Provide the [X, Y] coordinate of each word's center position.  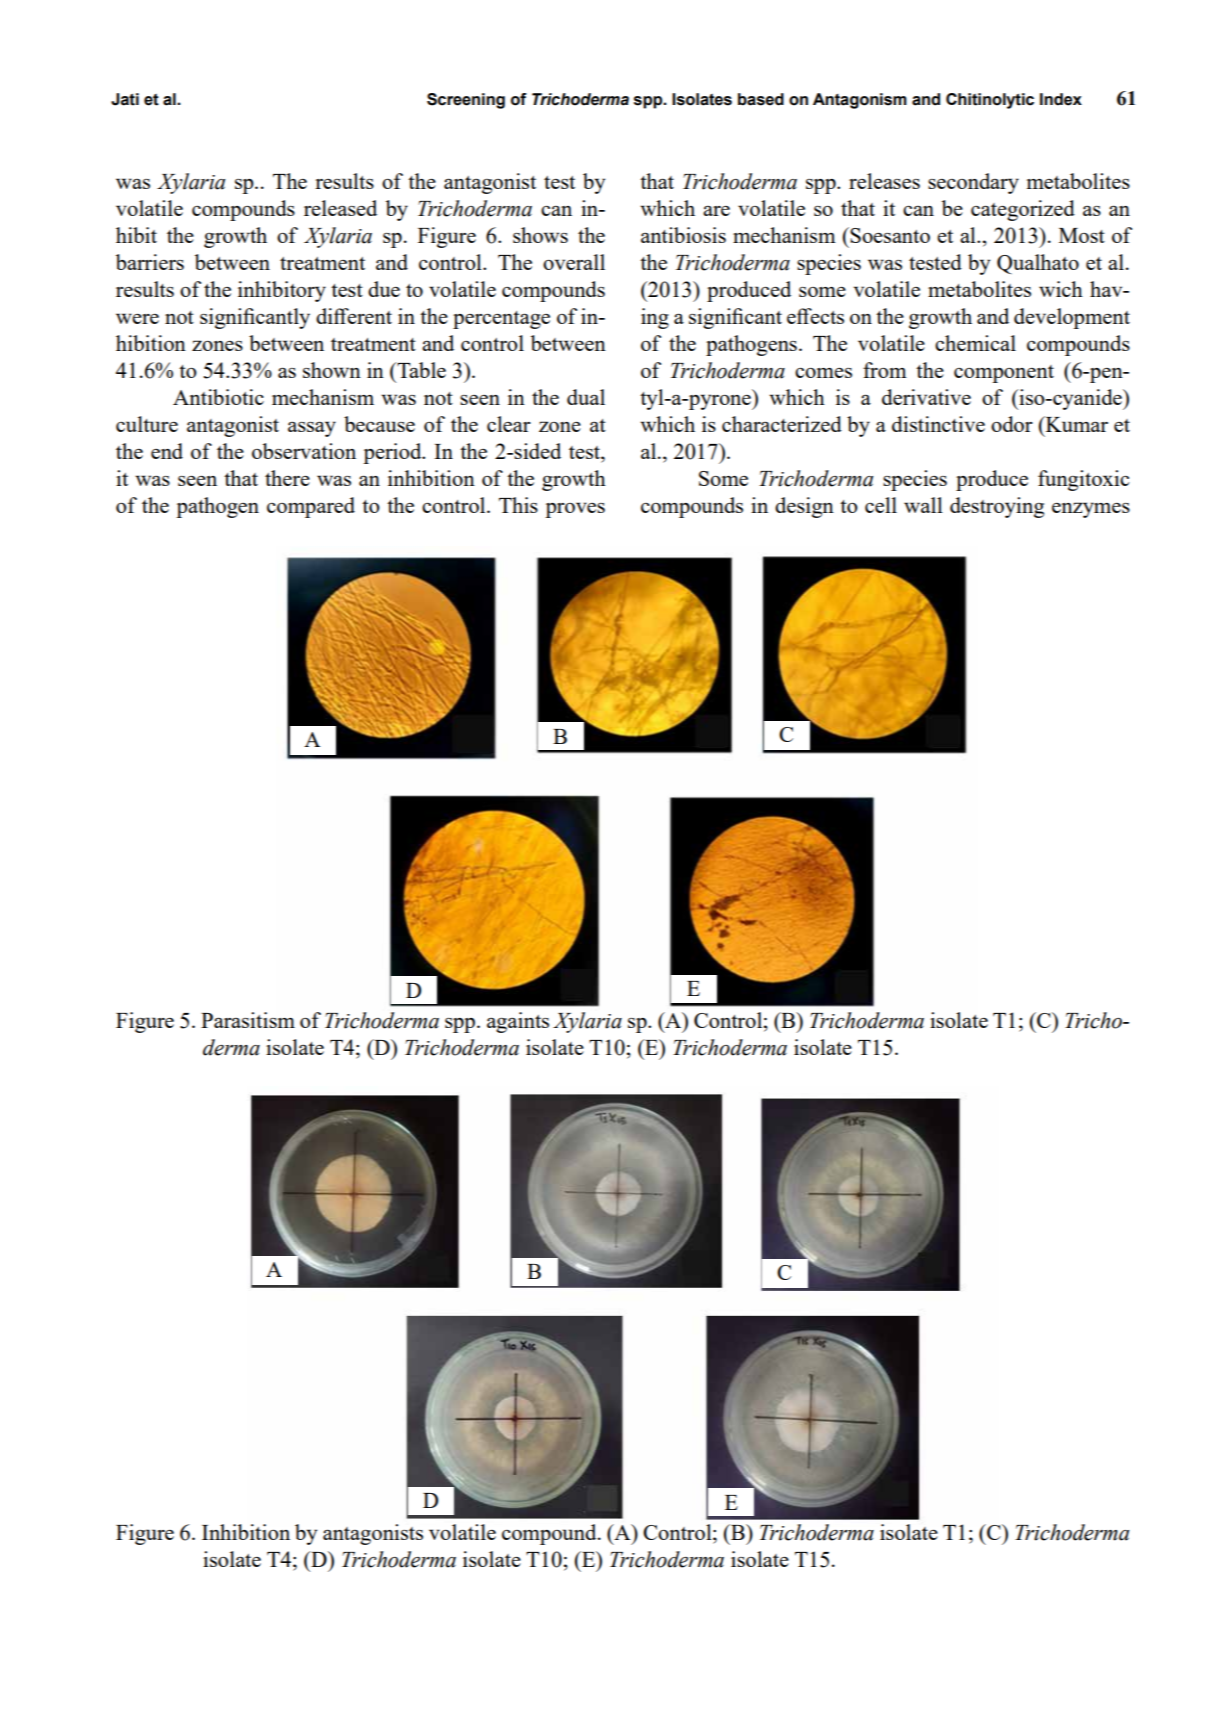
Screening [466, 101]
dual [586, 397]
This [518, 505]
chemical [975, 343]
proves [575, 510]
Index [1061, 99]
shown [332, 370]
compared [311, 507]
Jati [125, 99]
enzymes [1091, 510]
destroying [997, 507]
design [804, 507]
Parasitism [248, 1020]
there [287, 478]
